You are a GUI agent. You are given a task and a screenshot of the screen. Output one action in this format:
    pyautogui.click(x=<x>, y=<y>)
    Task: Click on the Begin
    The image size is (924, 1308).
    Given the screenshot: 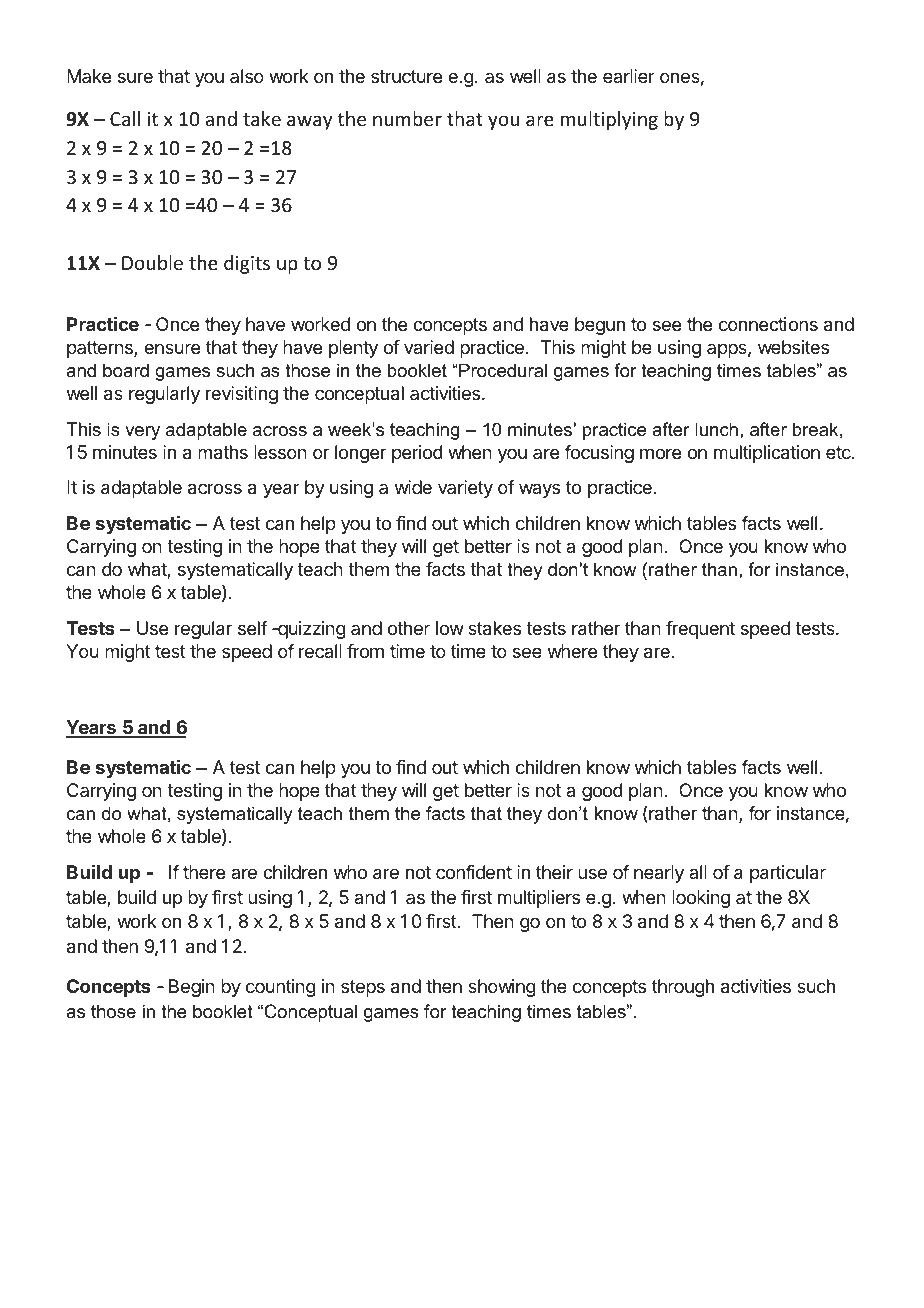 What is the action you would take?
    pyautogui.click(x=192, y=988)
